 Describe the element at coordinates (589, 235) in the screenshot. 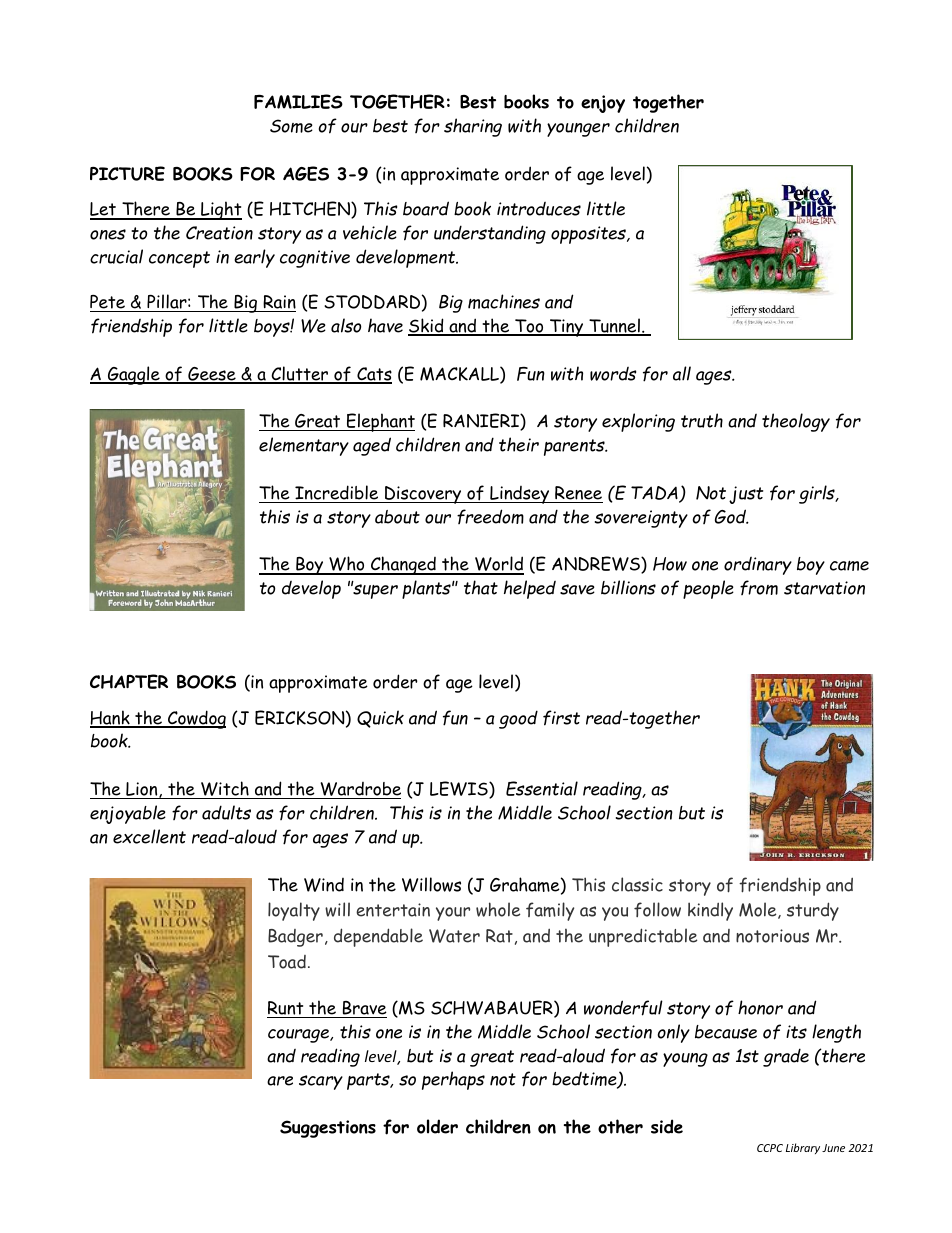

I see `opposites` at that location.
